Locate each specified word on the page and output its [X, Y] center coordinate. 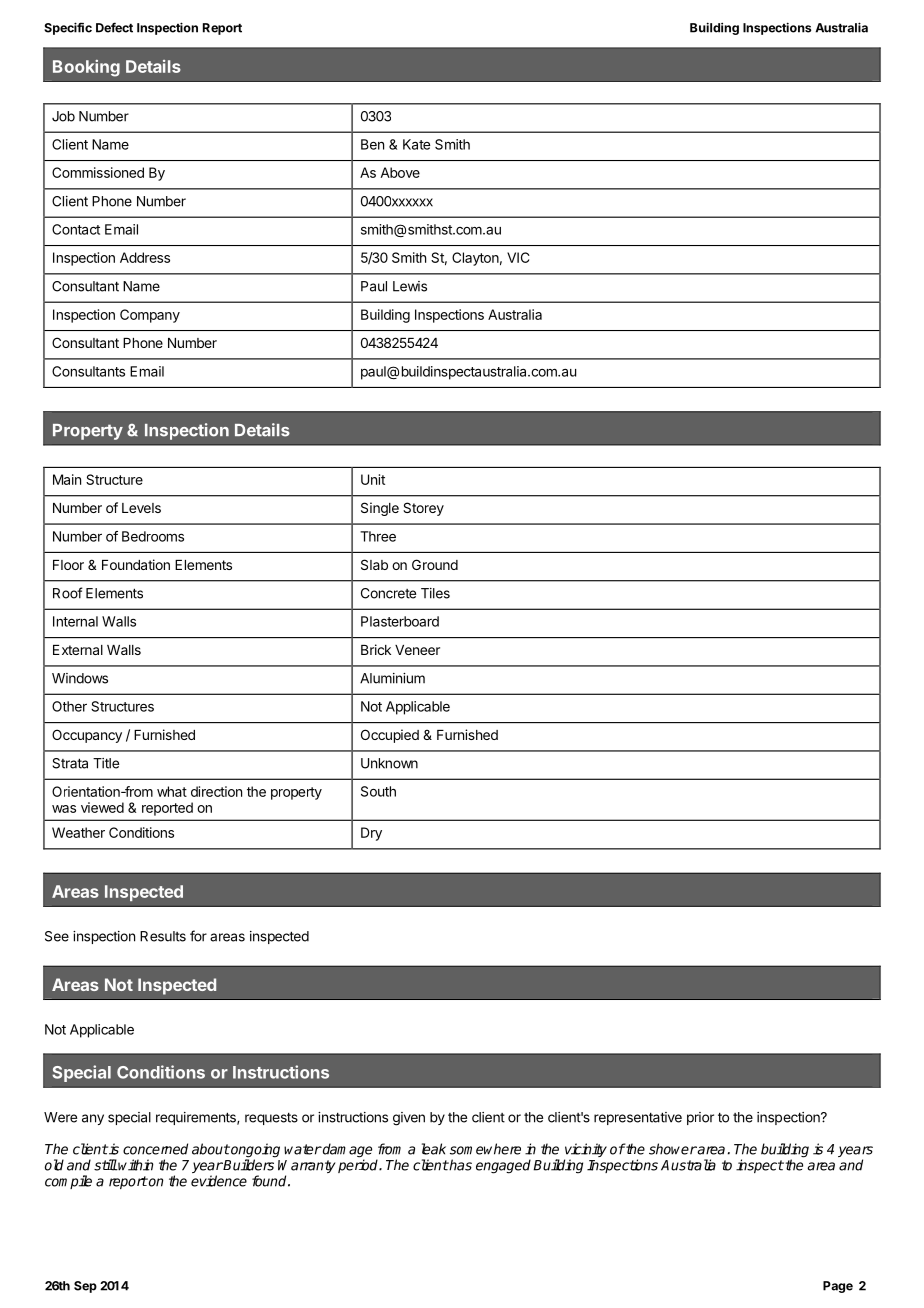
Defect [114, 27]
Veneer [417, 650]
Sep [85, 1287]
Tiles [435, 593]
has [460, 1165]
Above [400, 172]
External [78, 650]
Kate [416, 144]
